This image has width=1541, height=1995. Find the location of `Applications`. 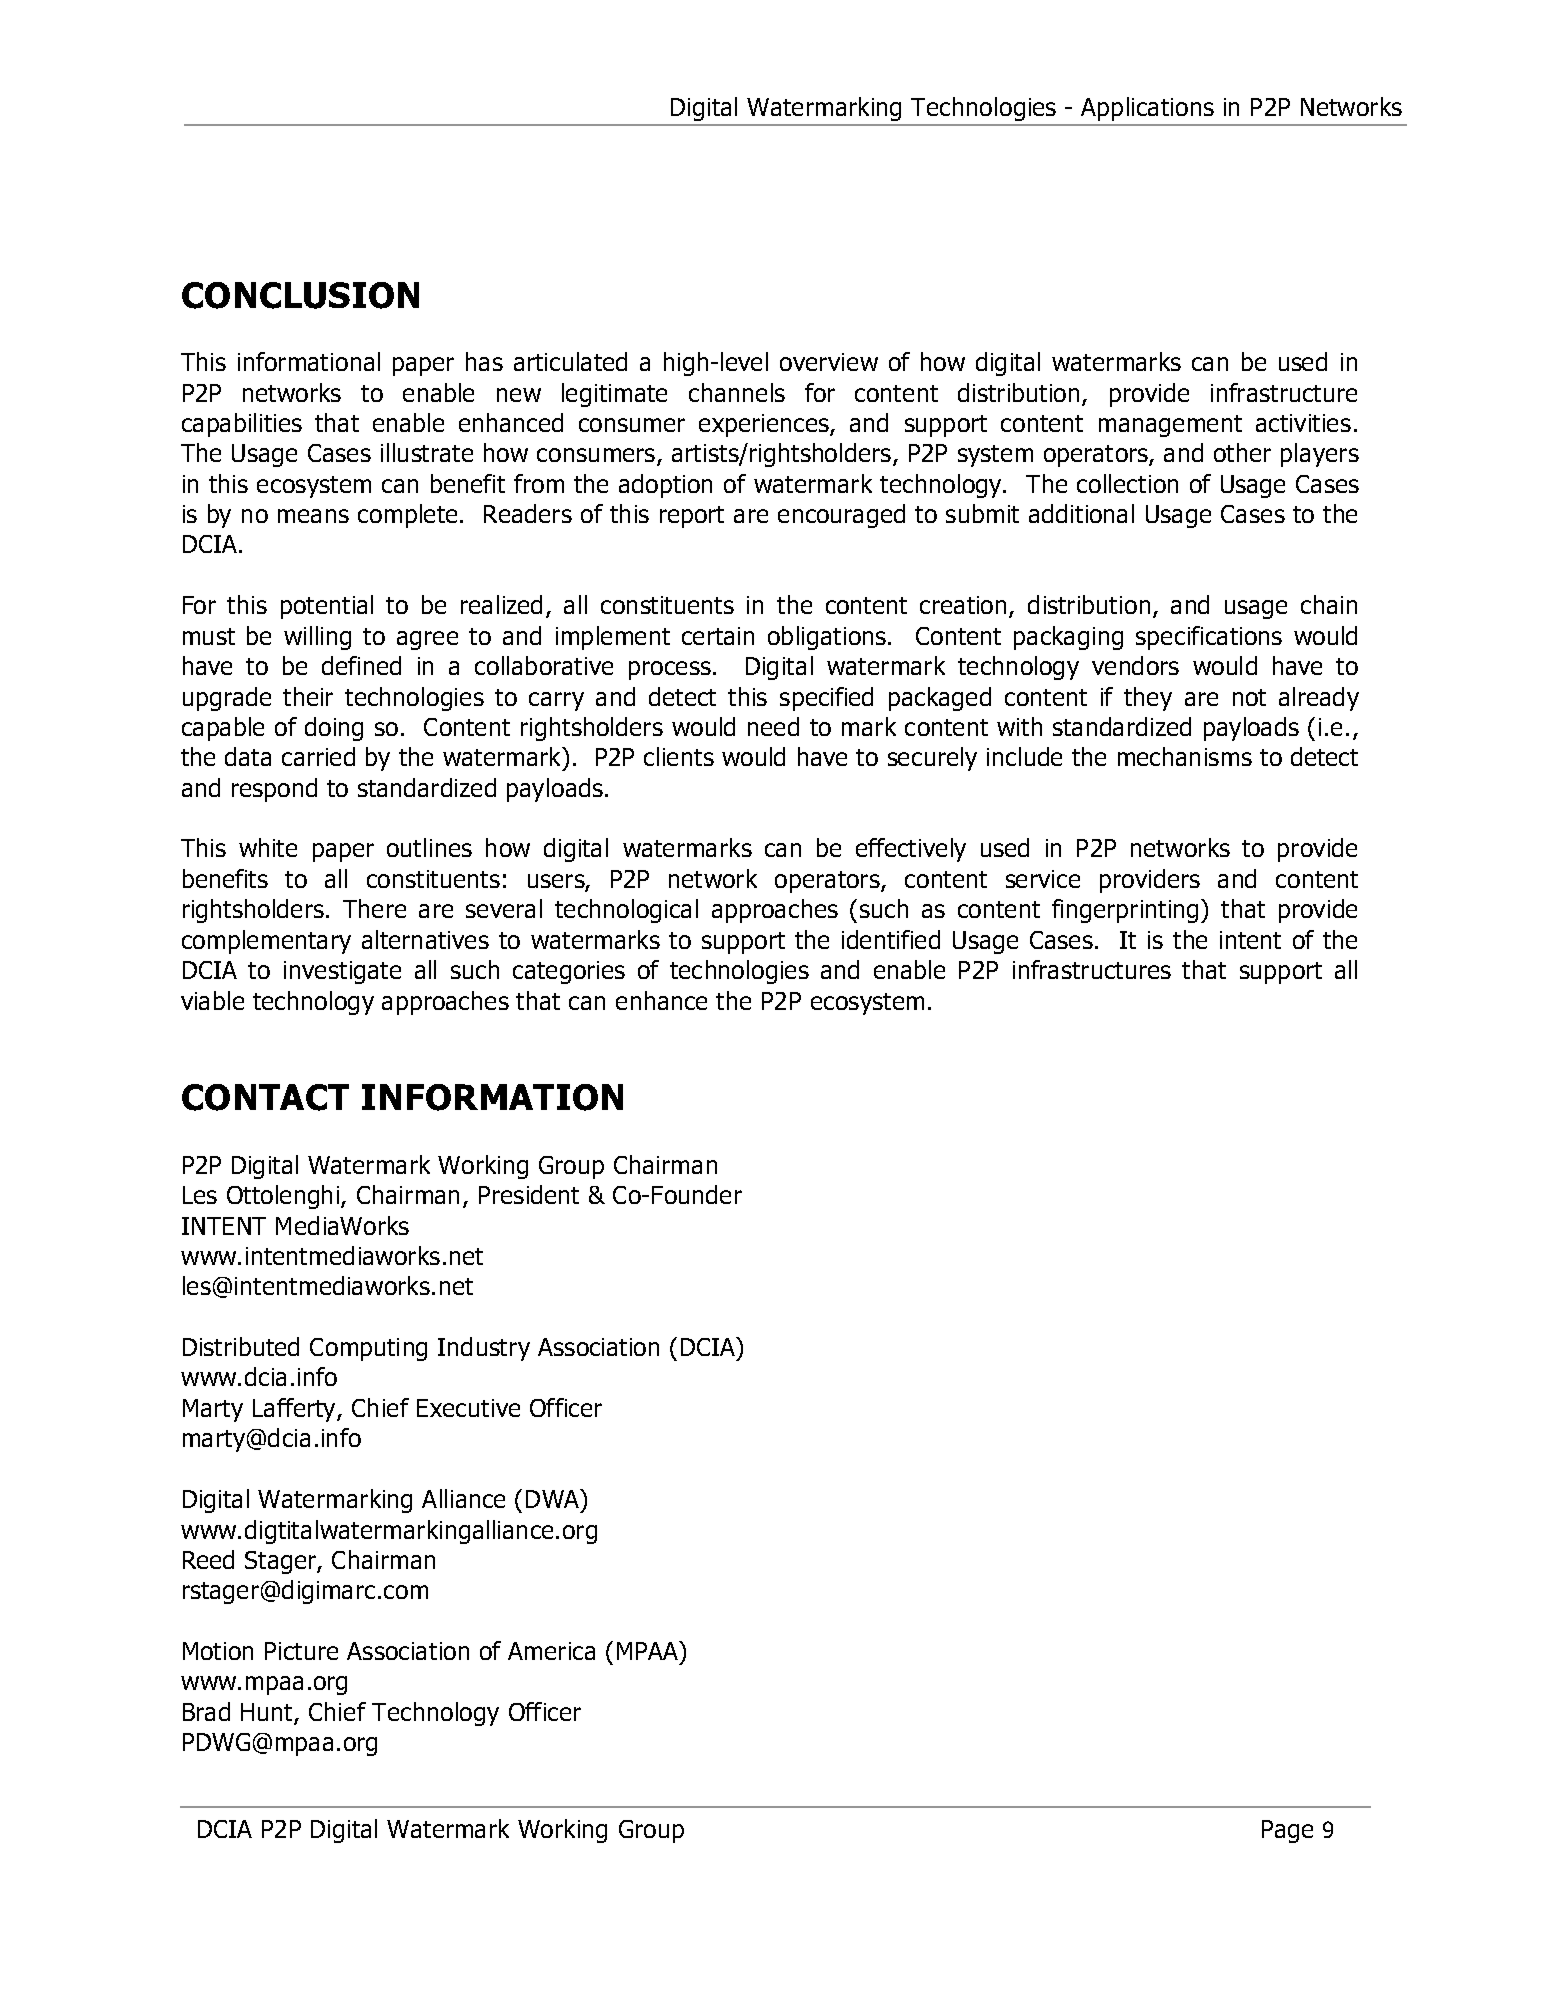

Applications is located at coordinates (1147, 109).
